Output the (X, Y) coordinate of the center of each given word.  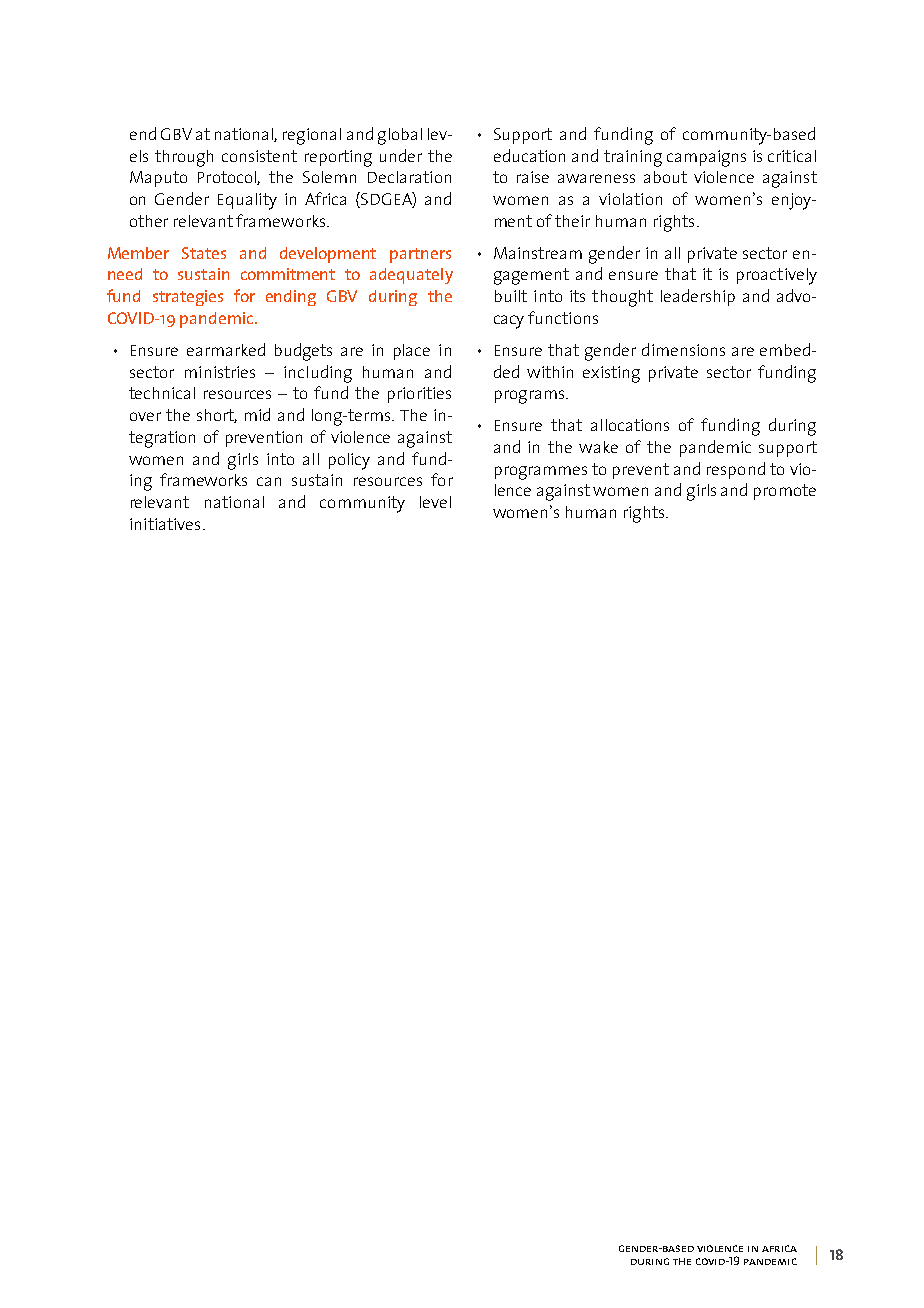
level (435, 502)
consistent (259, 156)
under (401, 155)
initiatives (165, 524)
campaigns (706, 158)
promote (785, 492)
